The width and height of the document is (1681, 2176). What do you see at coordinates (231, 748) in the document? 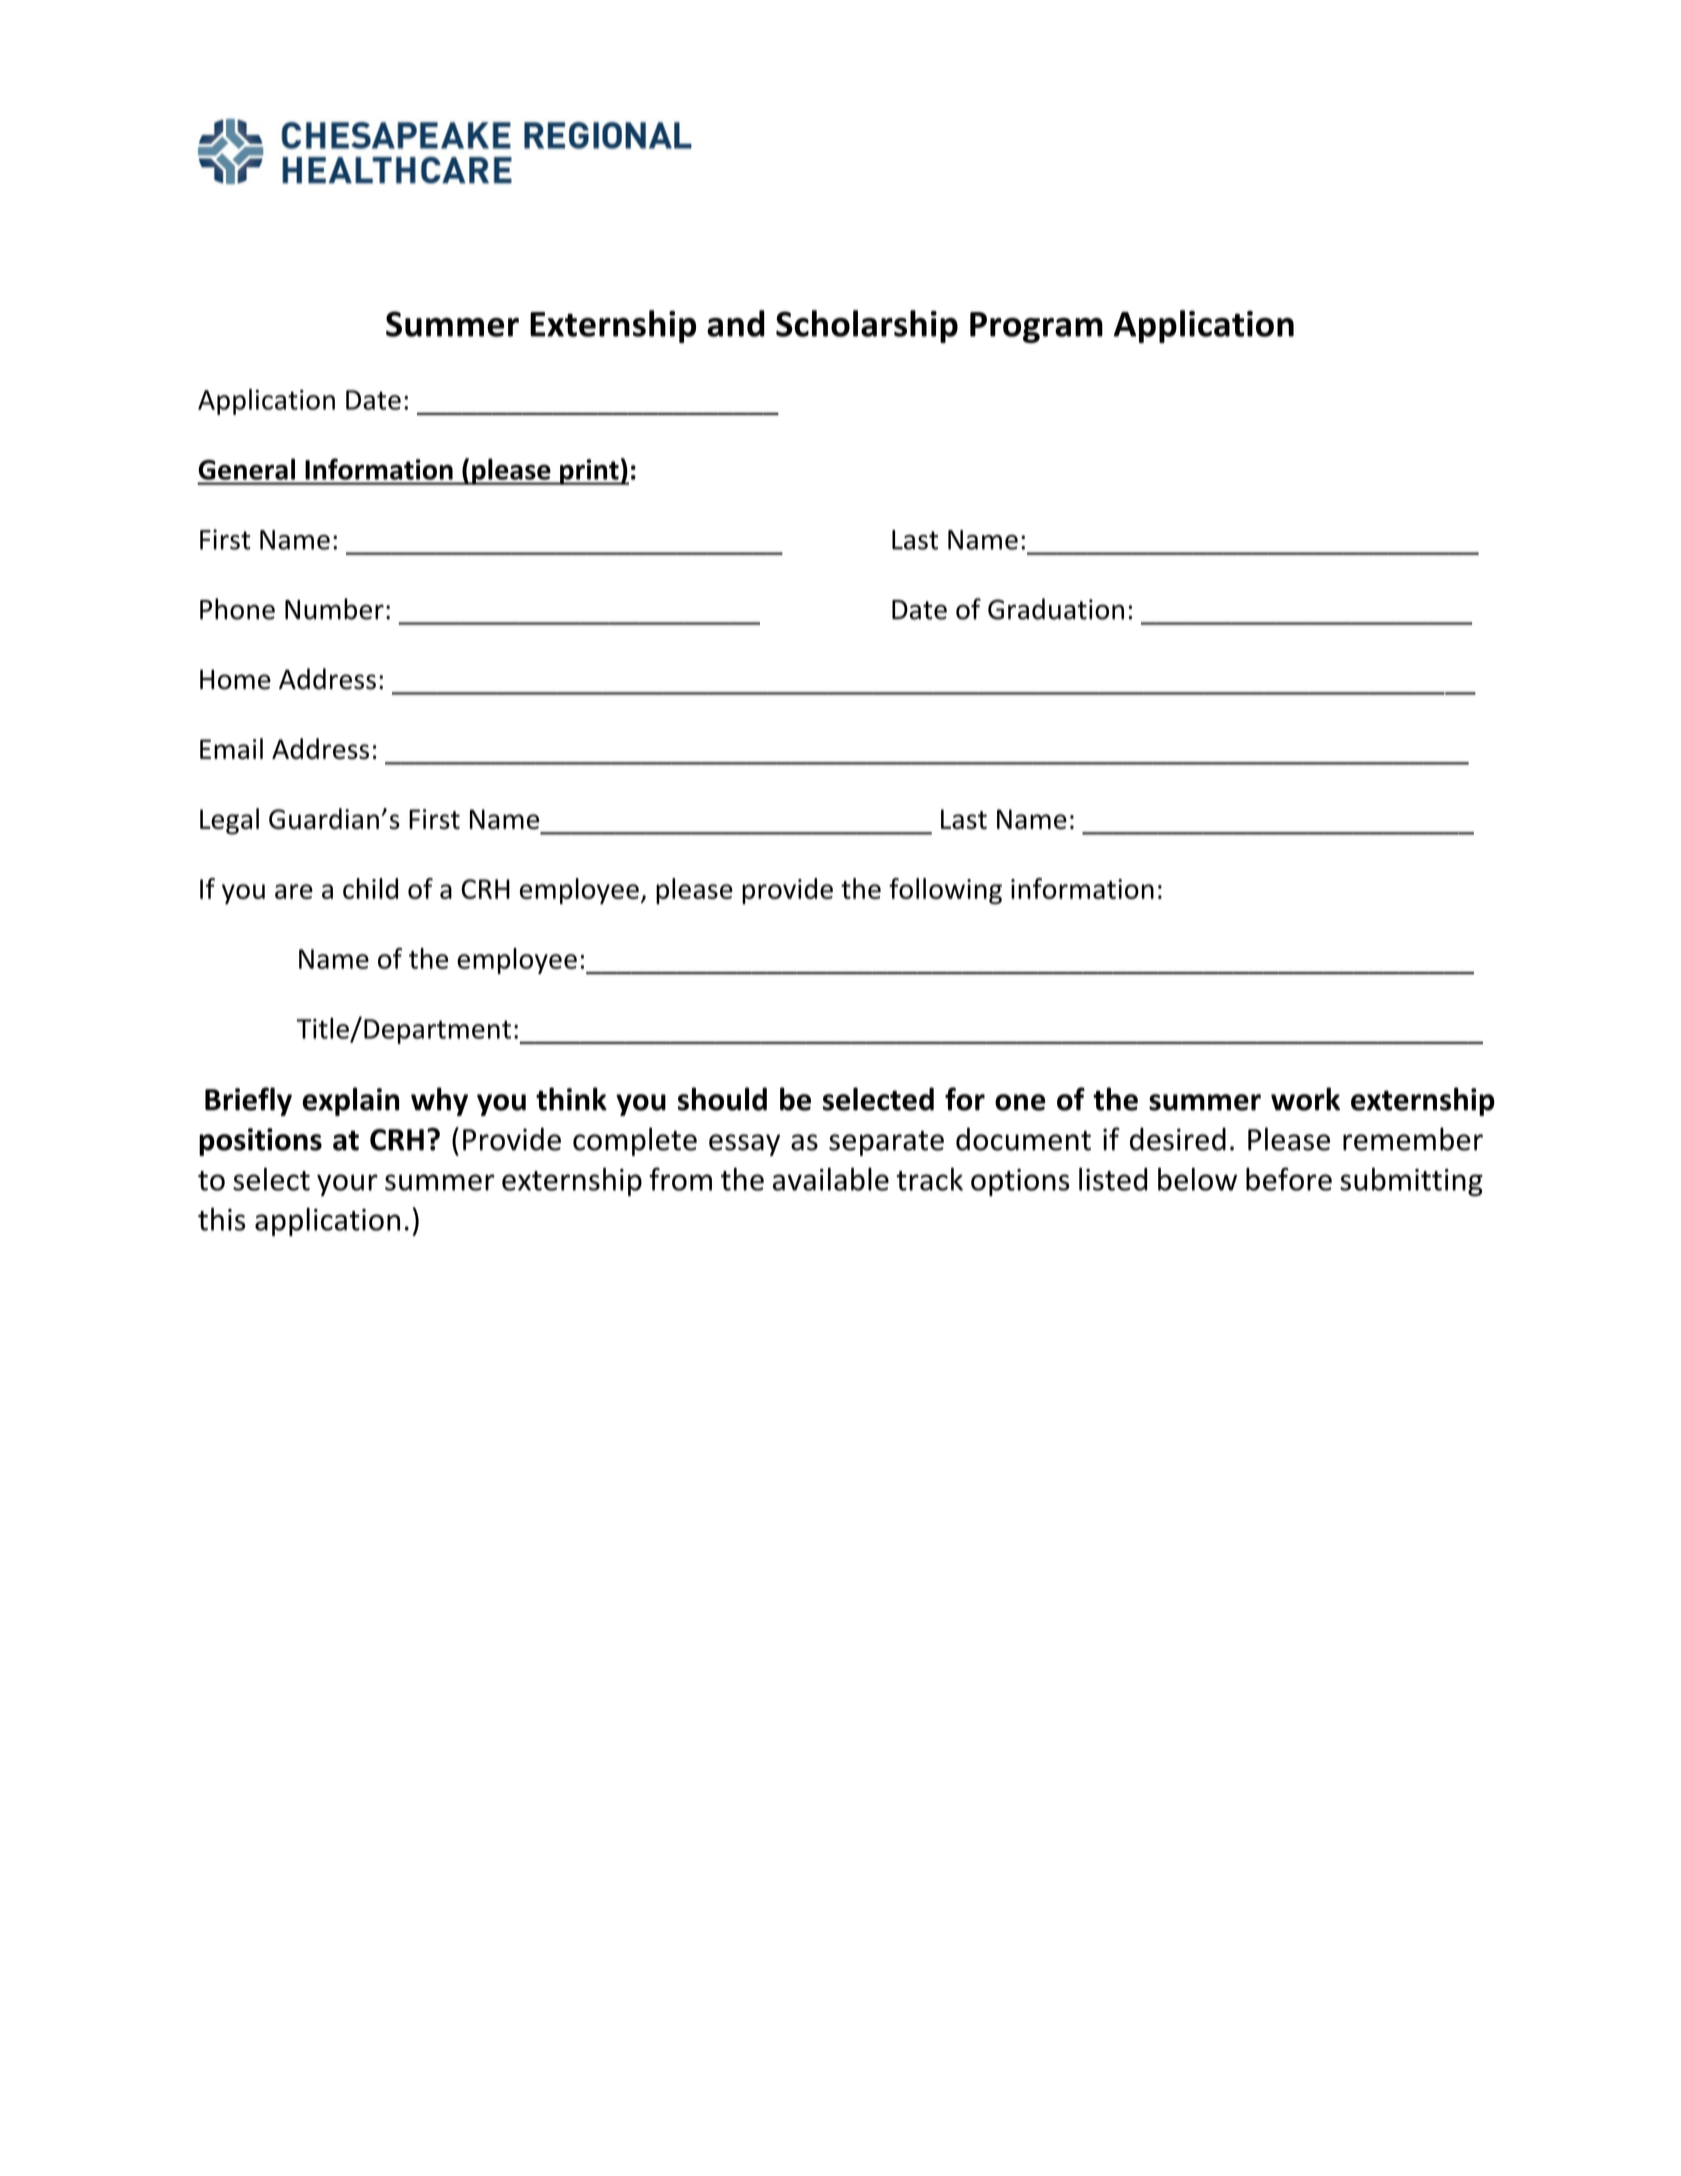
I see `Email` at bounding box center [231, 748].
